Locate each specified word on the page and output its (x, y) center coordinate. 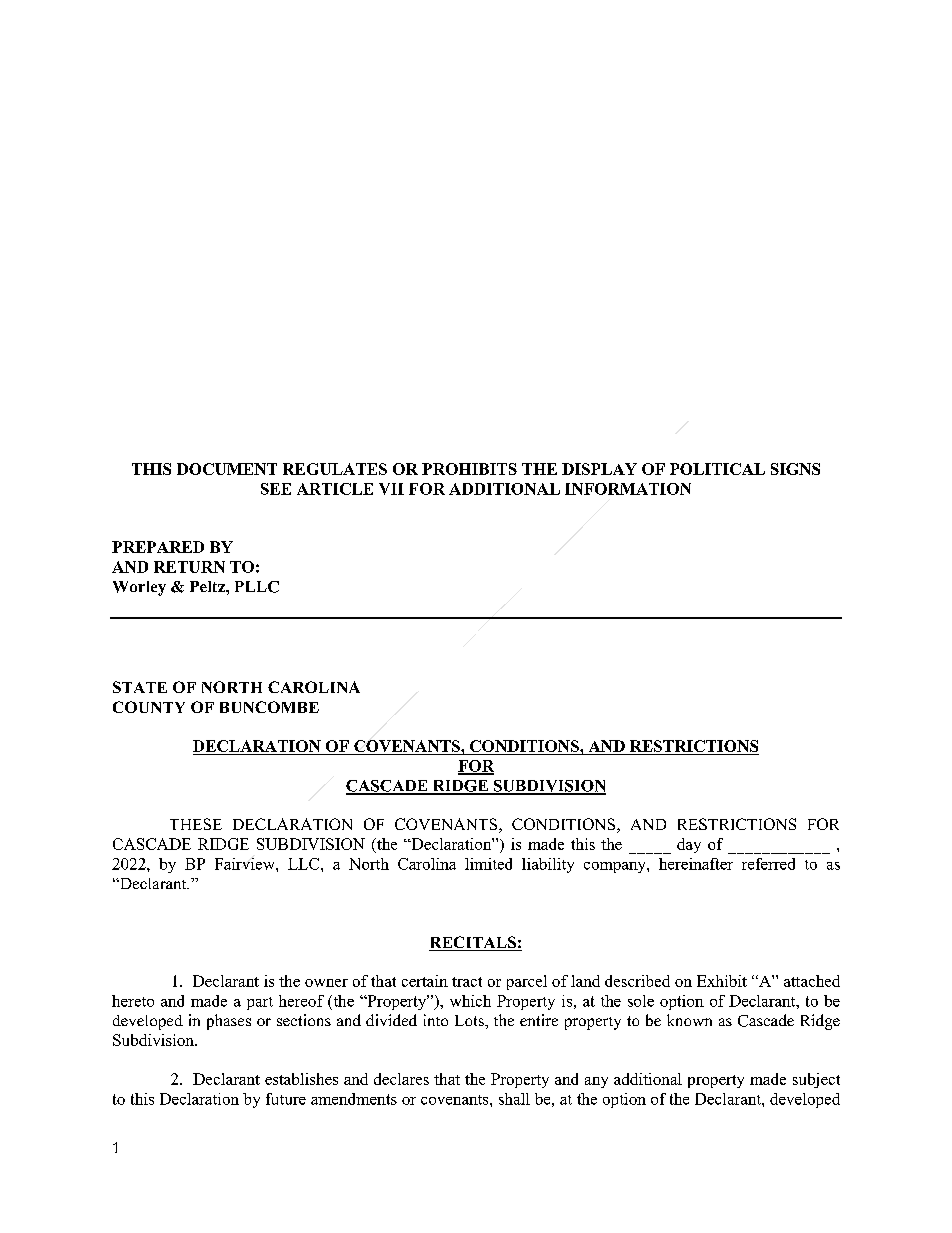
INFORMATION (628, 489)
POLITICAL (717, 469)
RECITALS (473, 943)
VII (391, 489)
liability (548, 865)
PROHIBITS (469, 469)
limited (488, 864)
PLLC (257, 587)
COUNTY (149, 707)
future (286, 1099)
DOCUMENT (227, 469)
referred (768, 864)
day (689, 845)
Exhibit (722, 981)
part (260, 1003)
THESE (196, 824)
